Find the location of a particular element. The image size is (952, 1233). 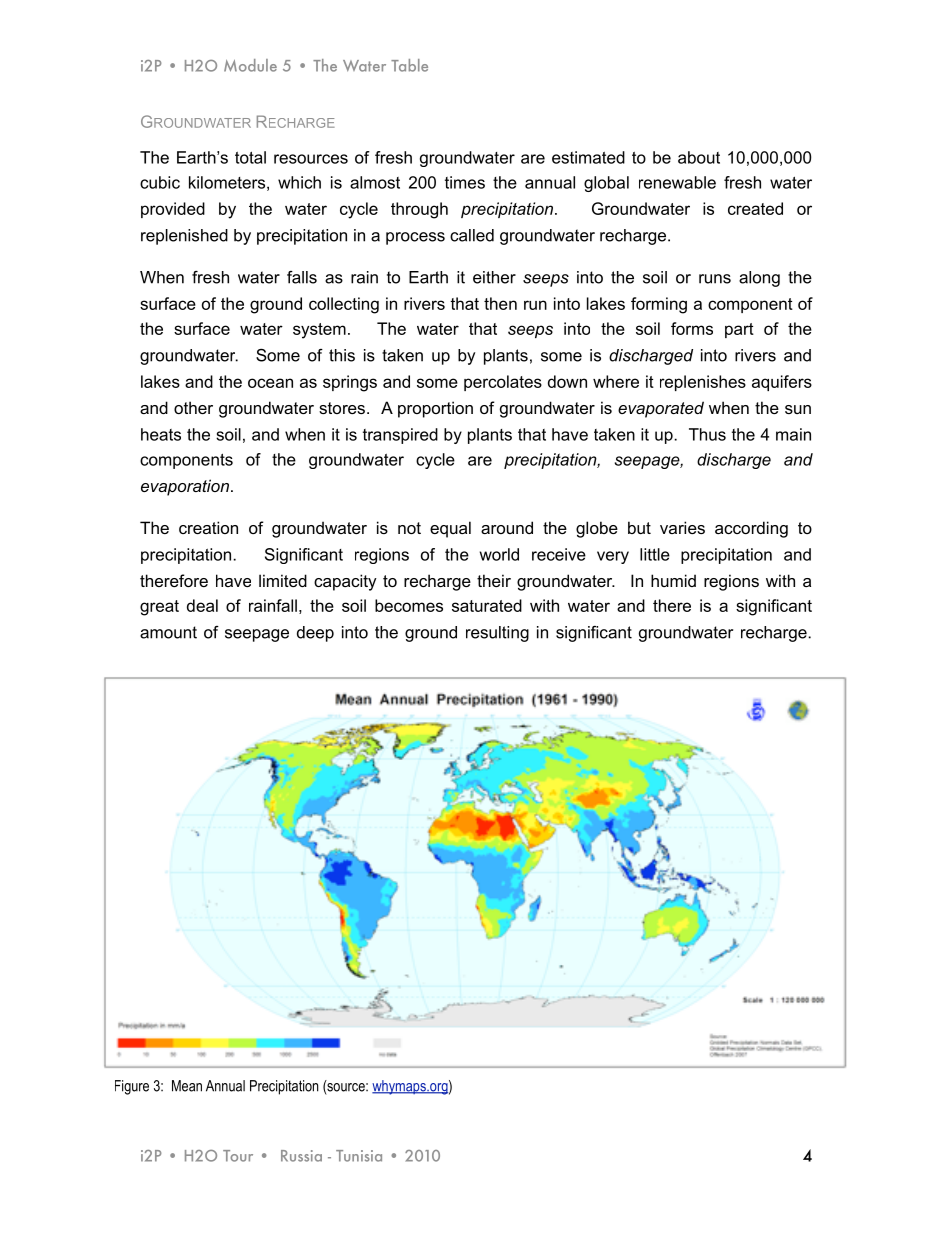

humid is located at coordinates (673, 580).
